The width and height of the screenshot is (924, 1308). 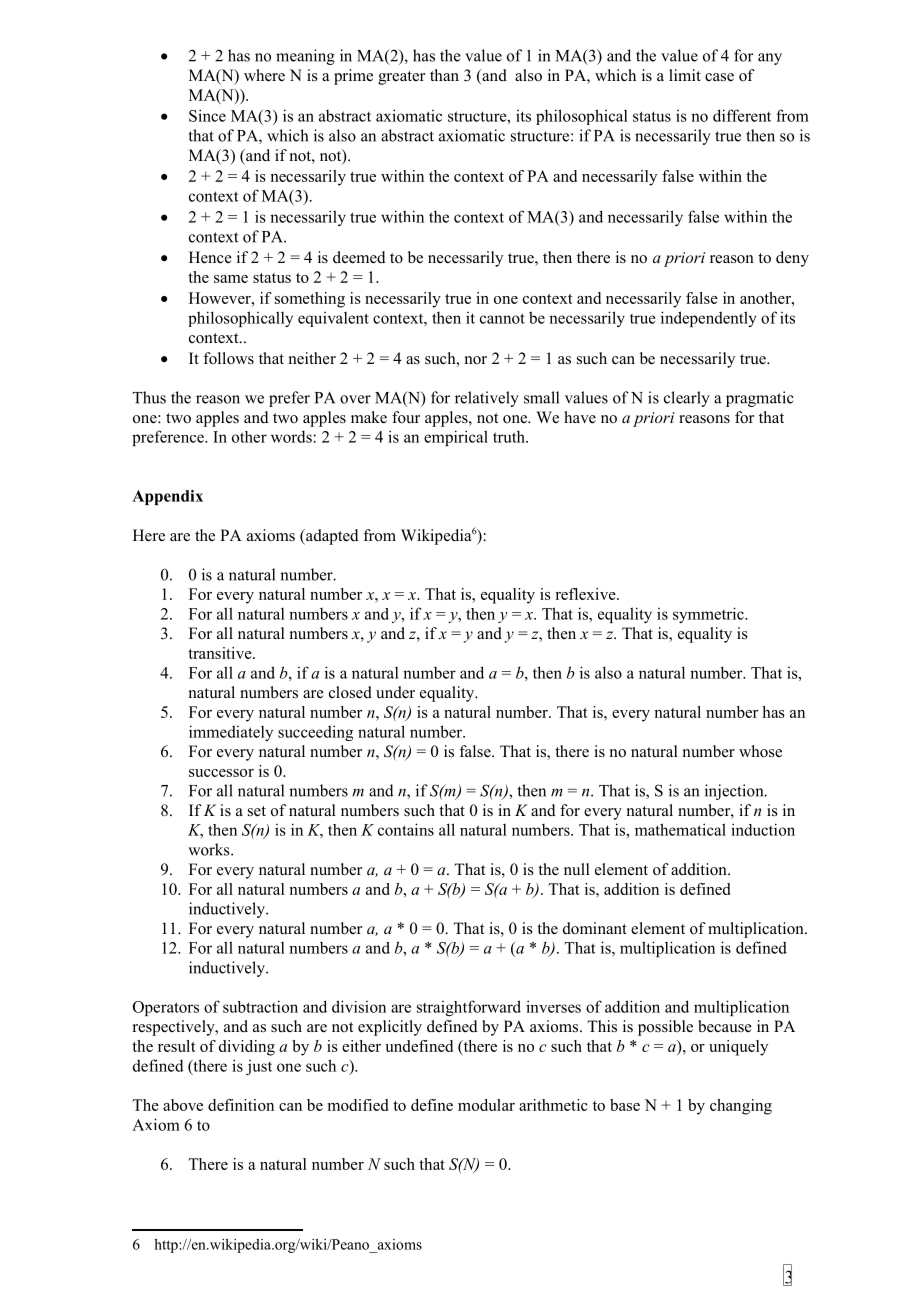 What do you see at coordinates (738, 1048) in the screenshot?
I see `uniquely` at bounding box center [738, 1048].
